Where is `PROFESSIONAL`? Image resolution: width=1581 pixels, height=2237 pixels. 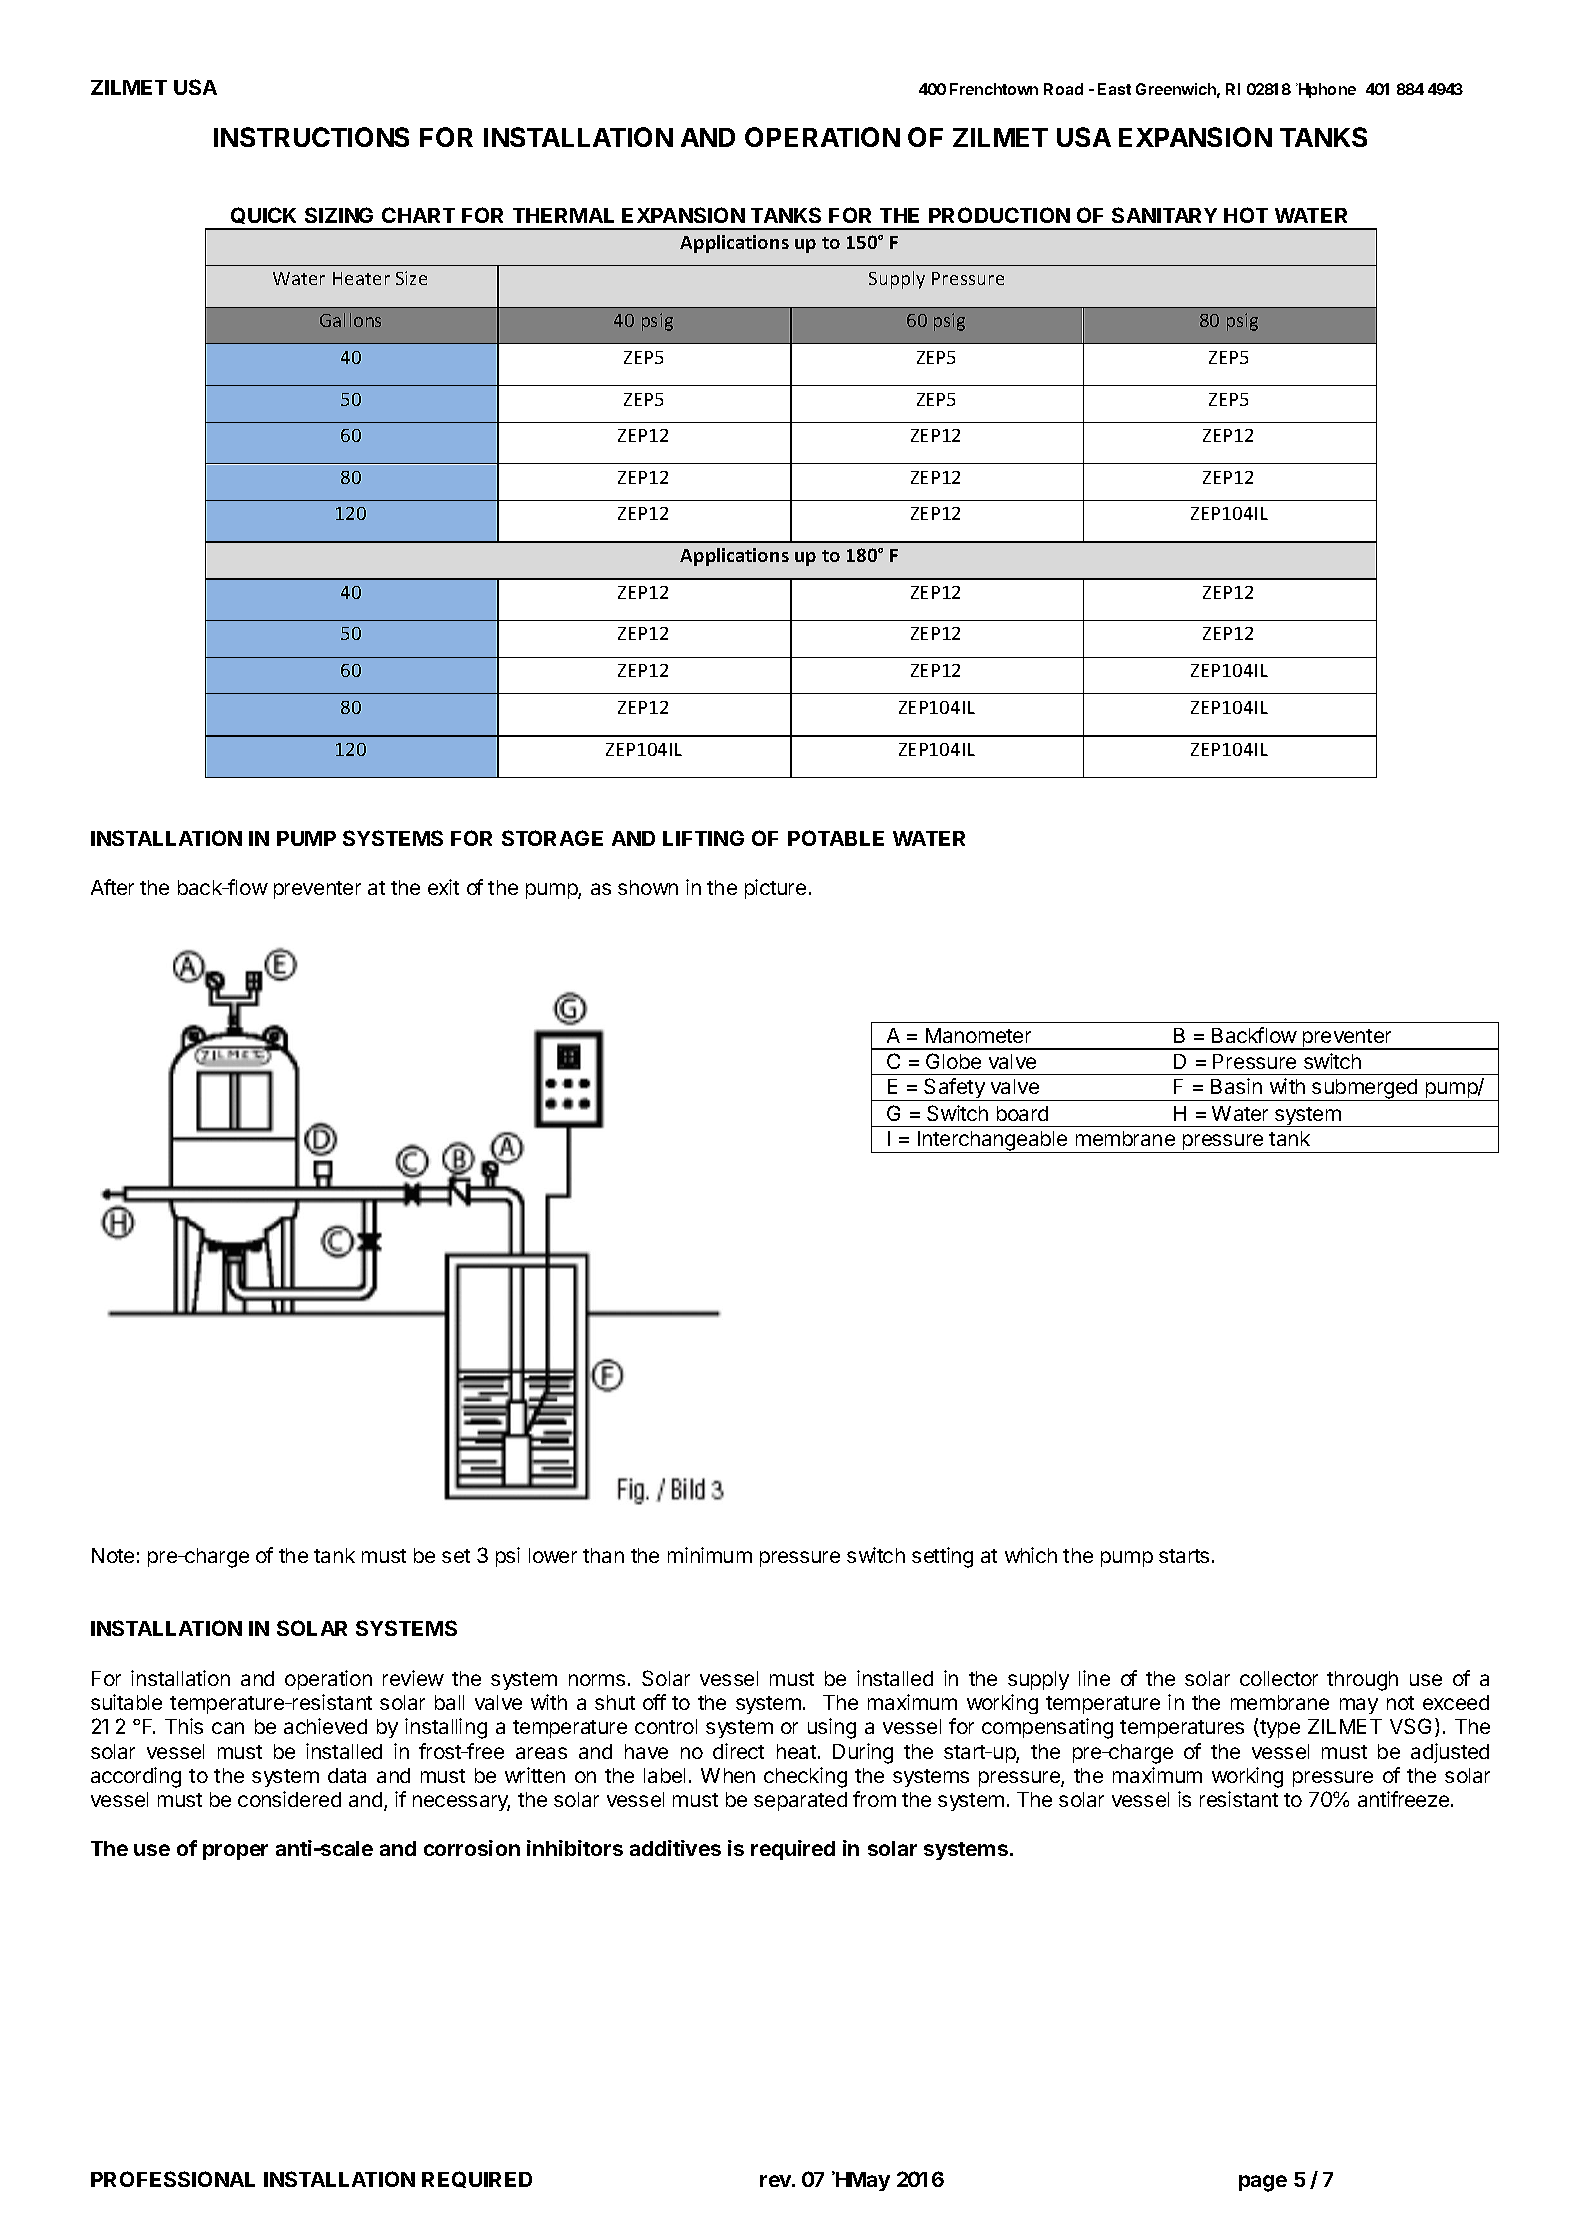 PROFESSIONAL is located at coordinates (173, 2179).
